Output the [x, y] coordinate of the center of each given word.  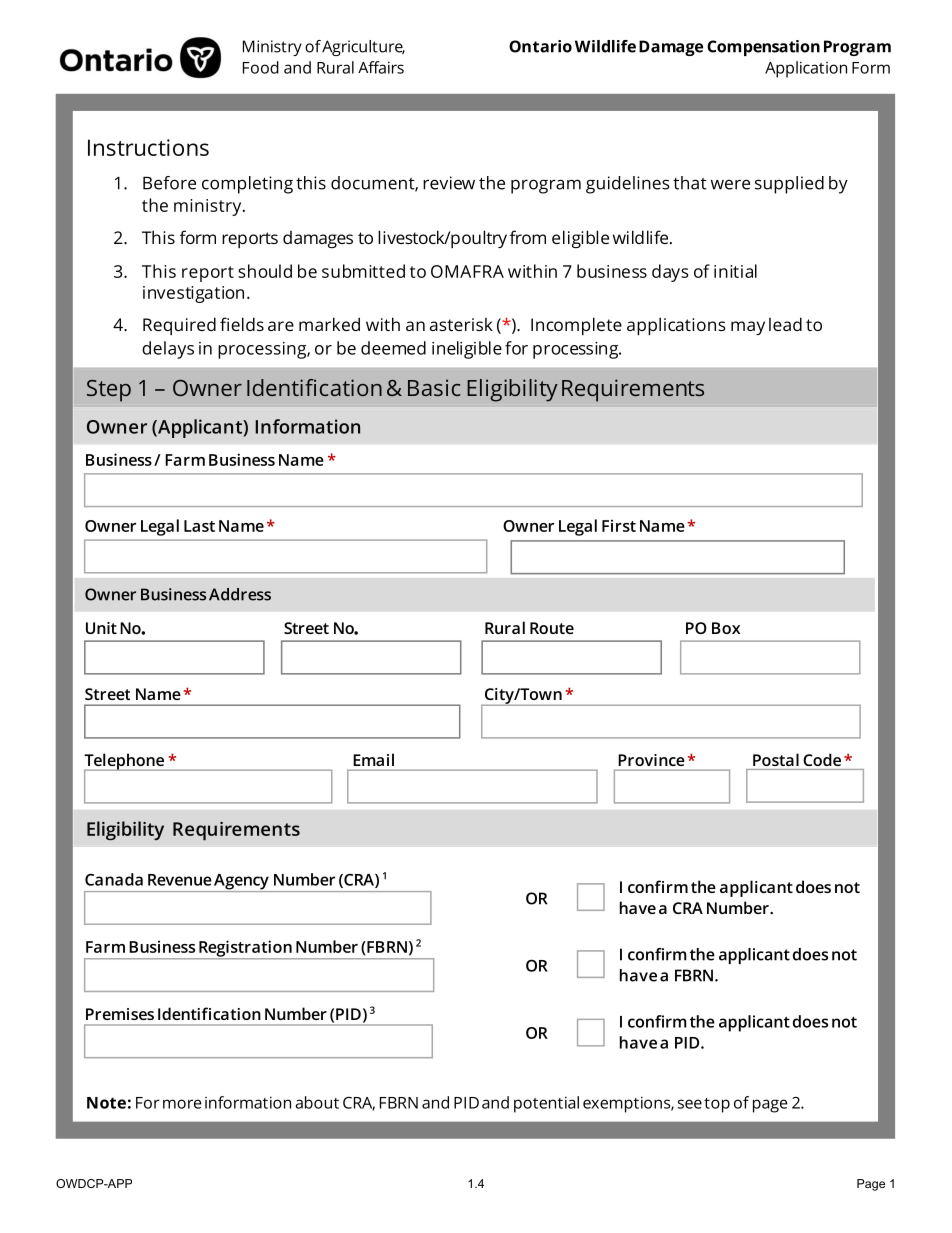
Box [726, 628]
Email [374, 760]
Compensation [763, 48]
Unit [101, 628]
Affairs [381, 67]
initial [735, 271]
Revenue [180, 880]
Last [199, 526]
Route [552, 628]
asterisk [461, 324]
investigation [193, 294]
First [619, 525]
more [182, 1104]
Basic [434, 387]
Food [261, 67]
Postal [776, 759]
